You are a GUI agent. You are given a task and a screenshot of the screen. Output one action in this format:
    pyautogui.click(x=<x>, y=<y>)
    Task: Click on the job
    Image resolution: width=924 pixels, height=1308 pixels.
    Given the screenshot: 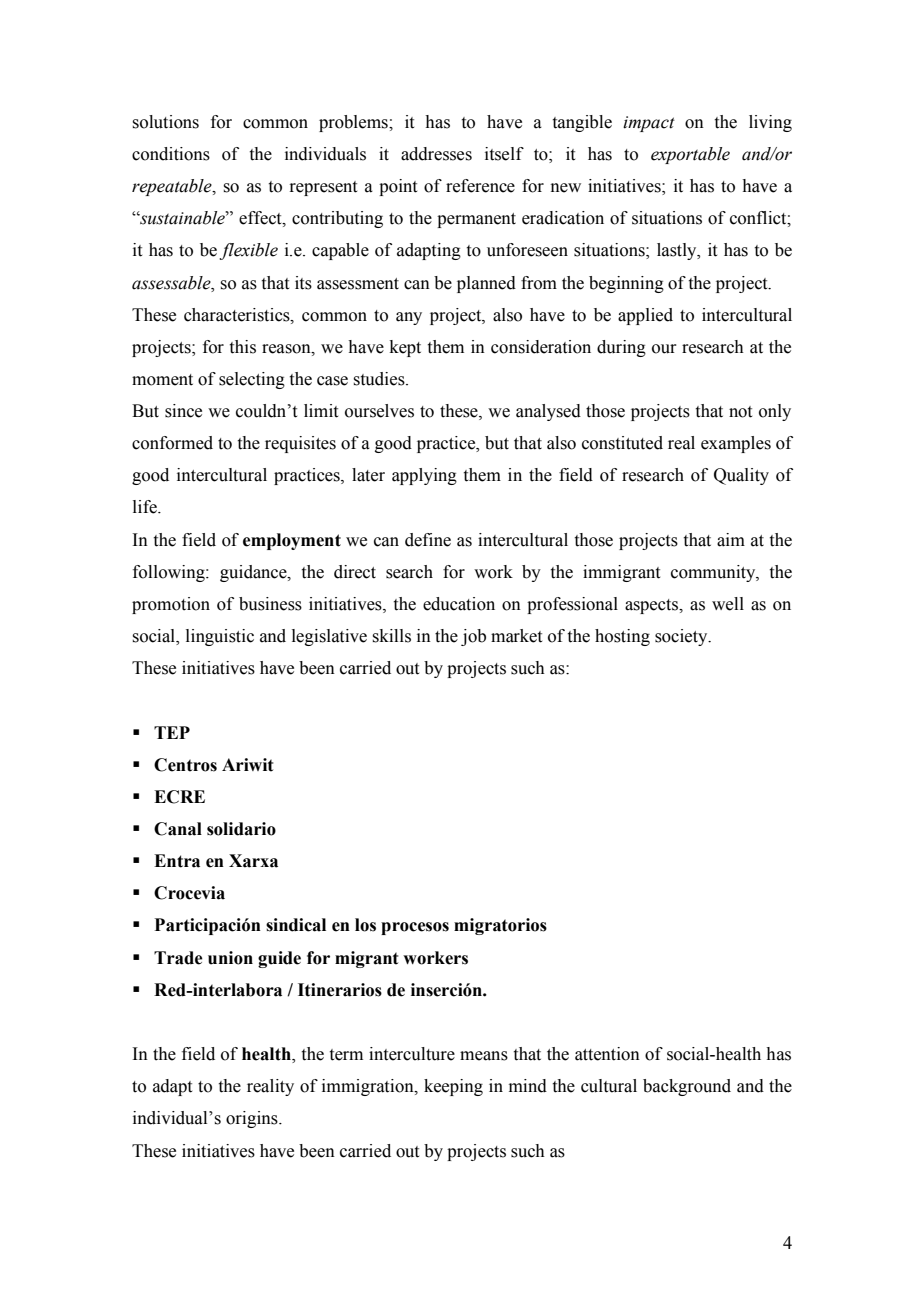 What is the action you would take?
    pyautogui.click(x=473, y=637)
